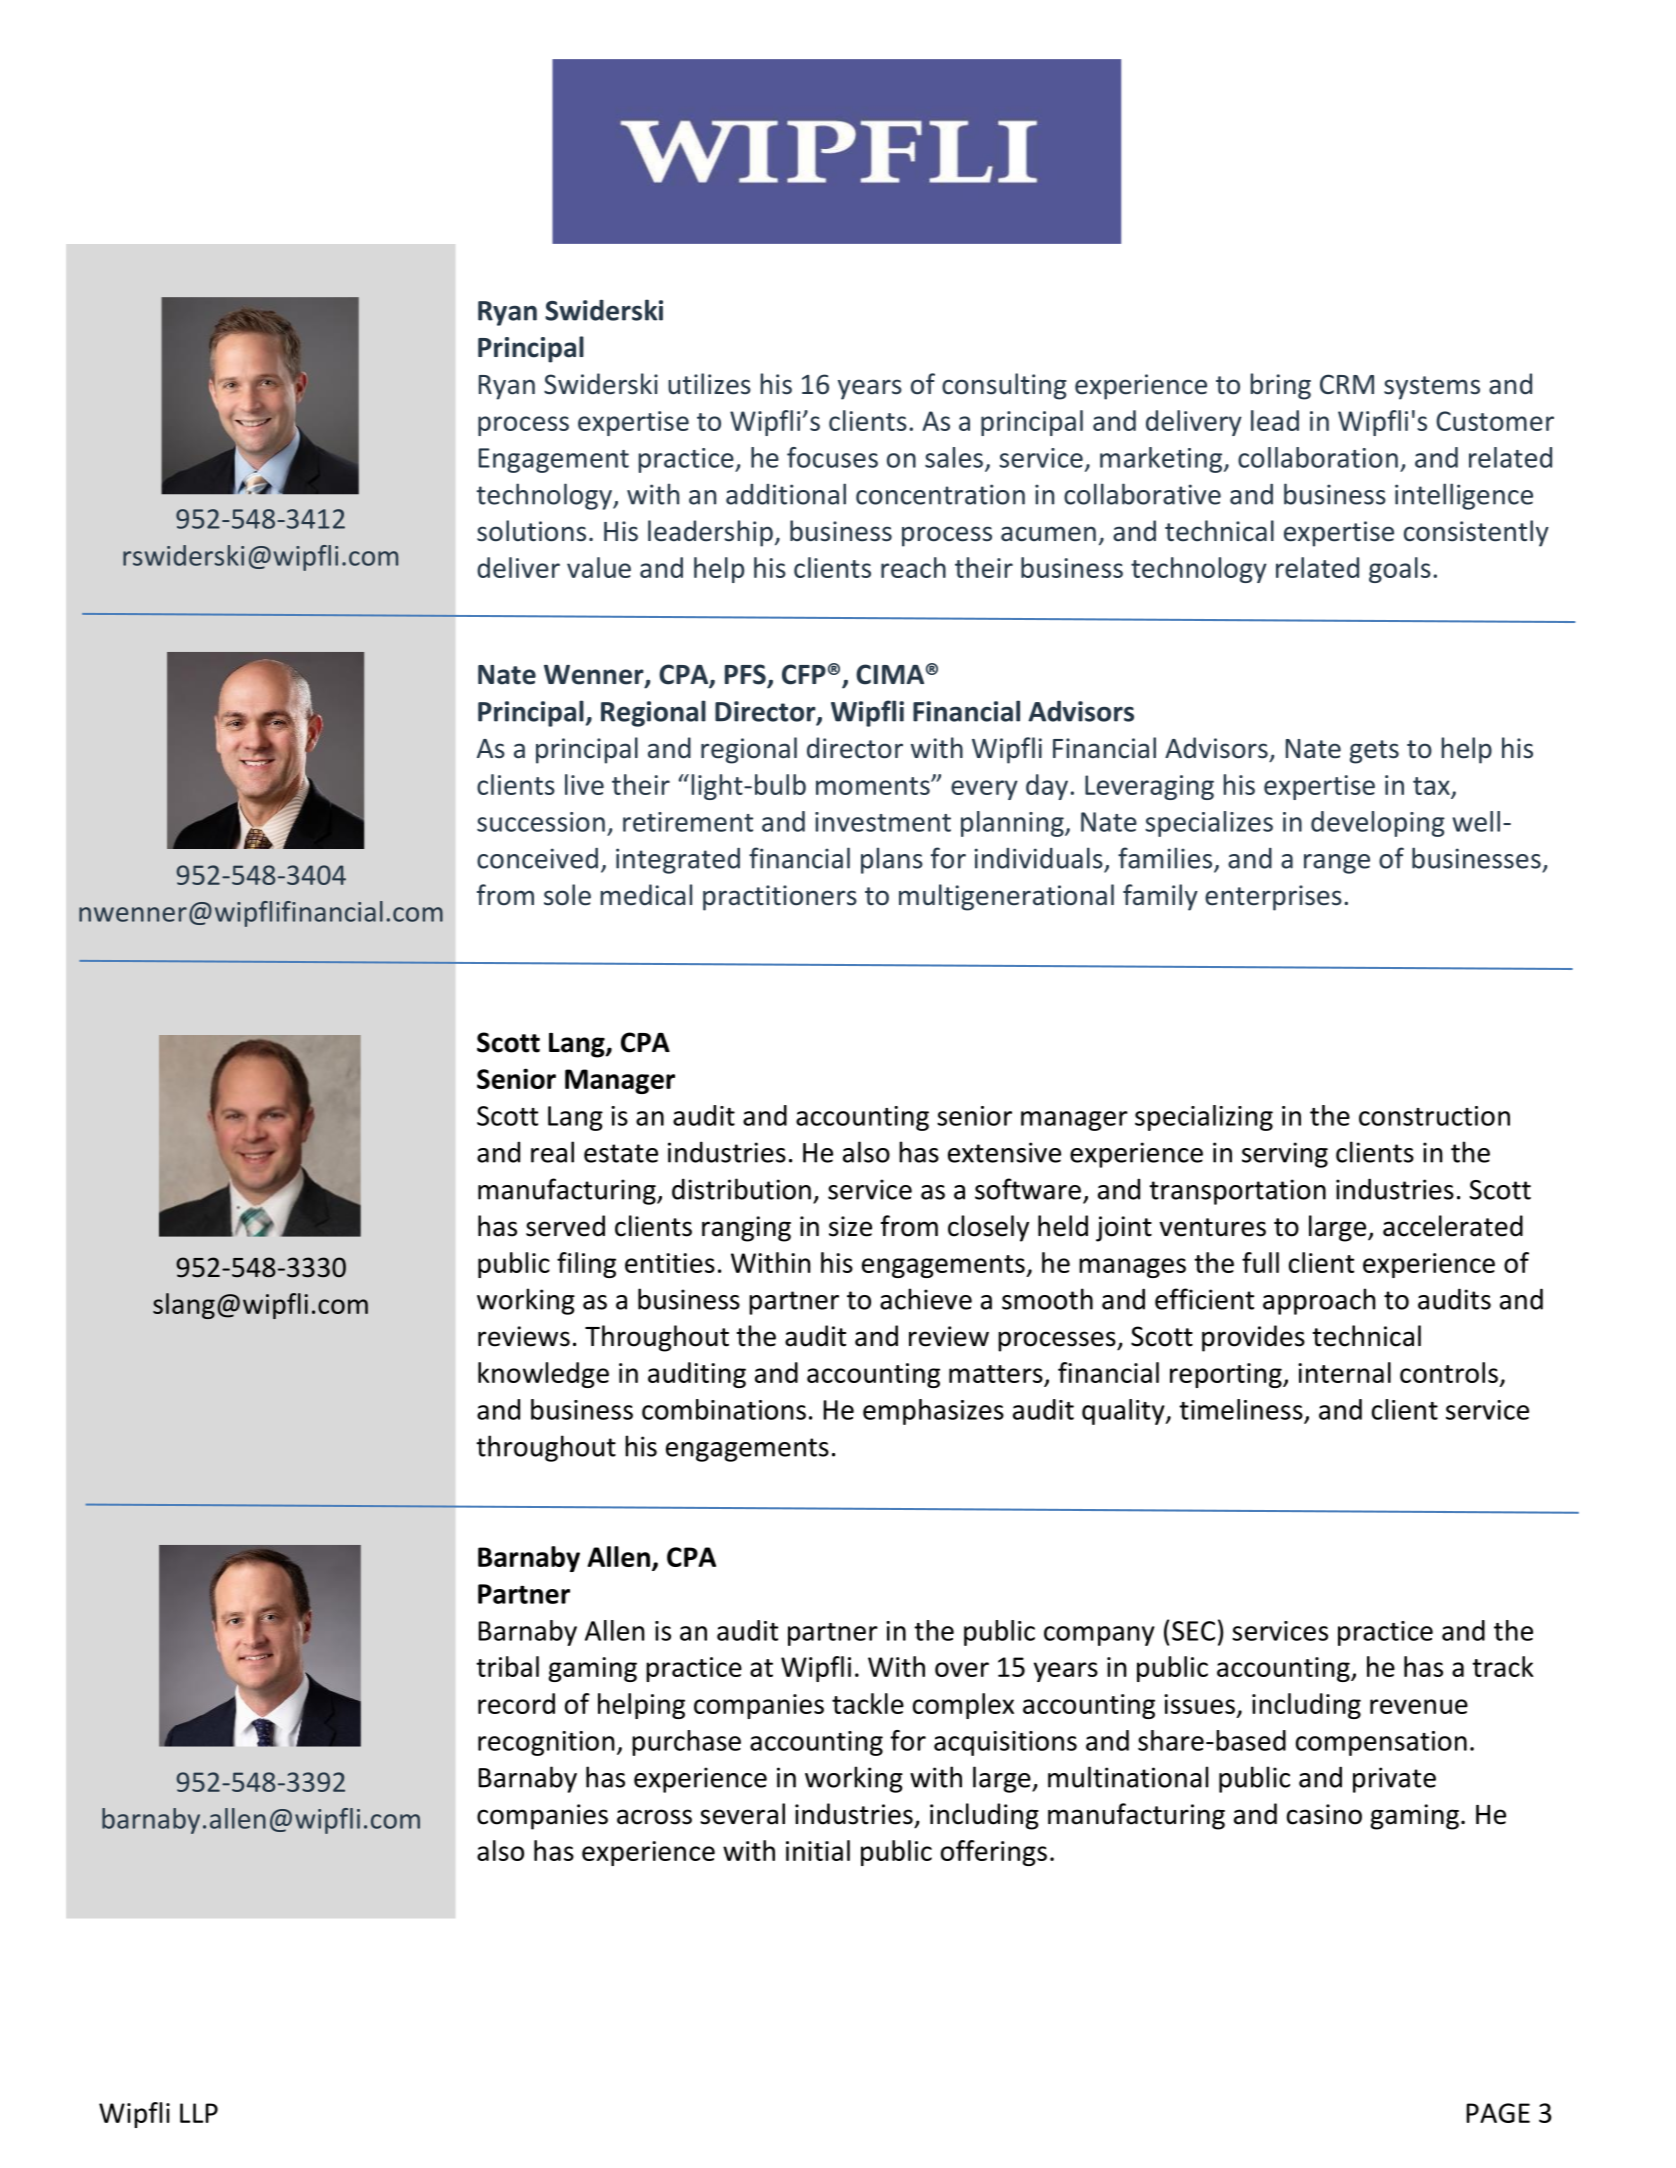 This screenshot has height=2168, width=1676. I want to click on solutions, so click(531, 531).
